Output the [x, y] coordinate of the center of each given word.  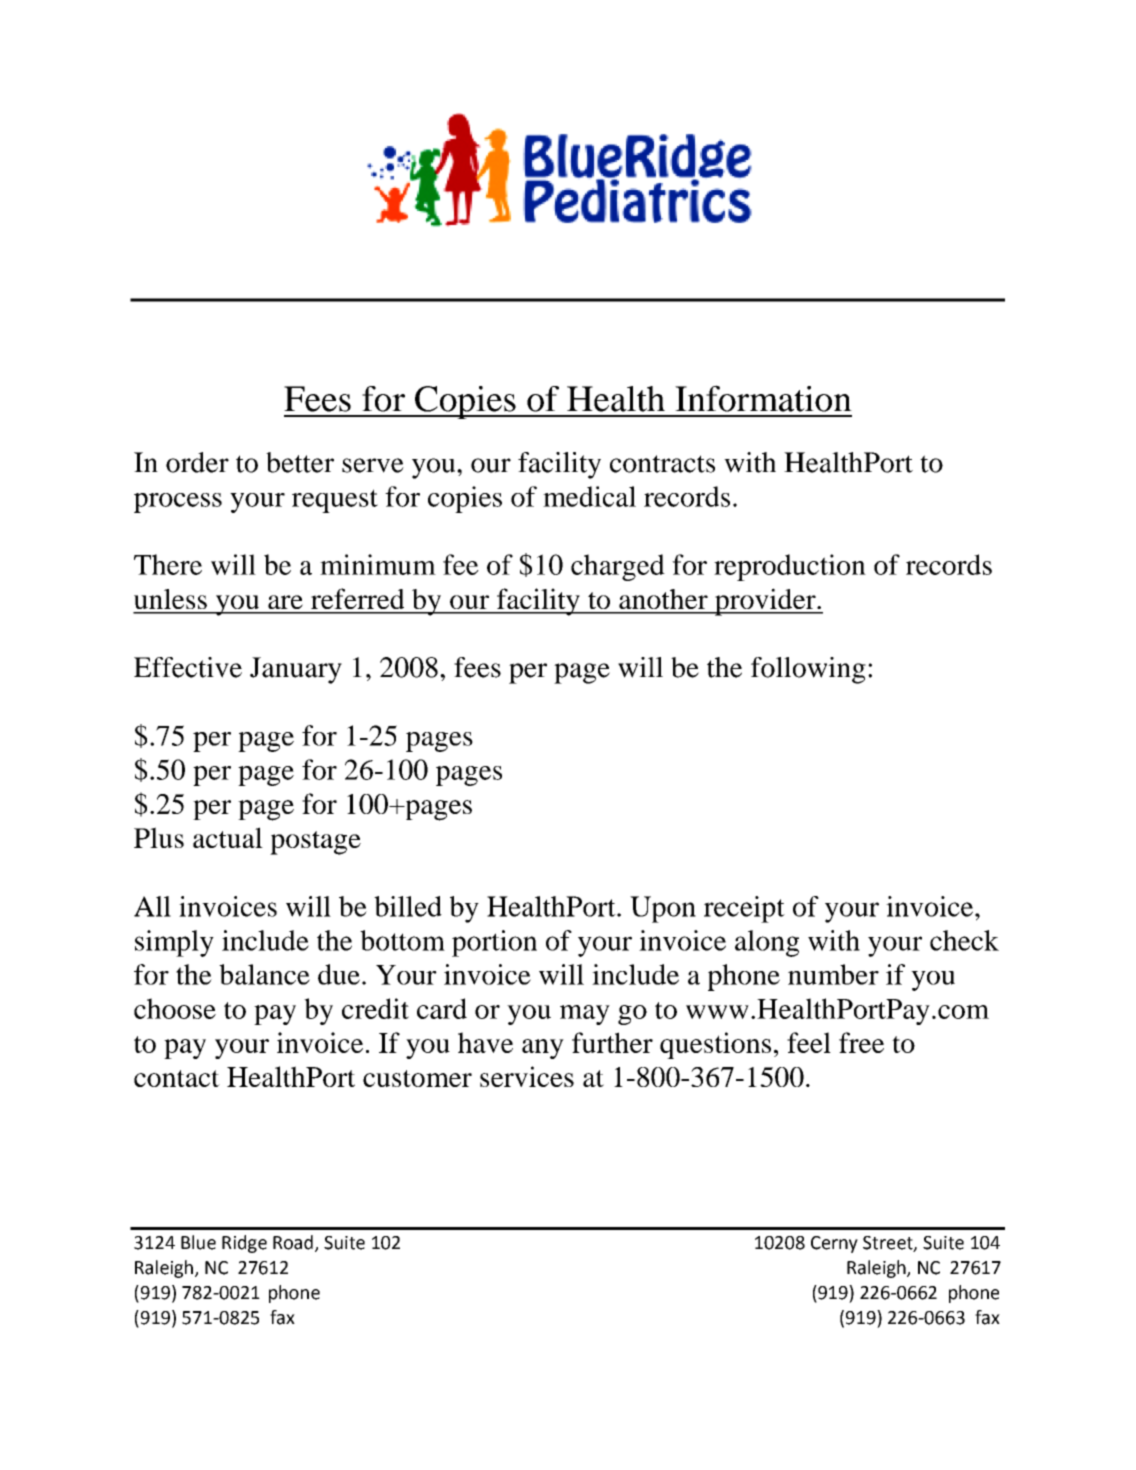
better [300, 462]
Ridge [244, 1244]
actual [228, 837]
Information [763, 398]
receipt [744, 909]
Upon [663, 909]
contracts [662, 464]
